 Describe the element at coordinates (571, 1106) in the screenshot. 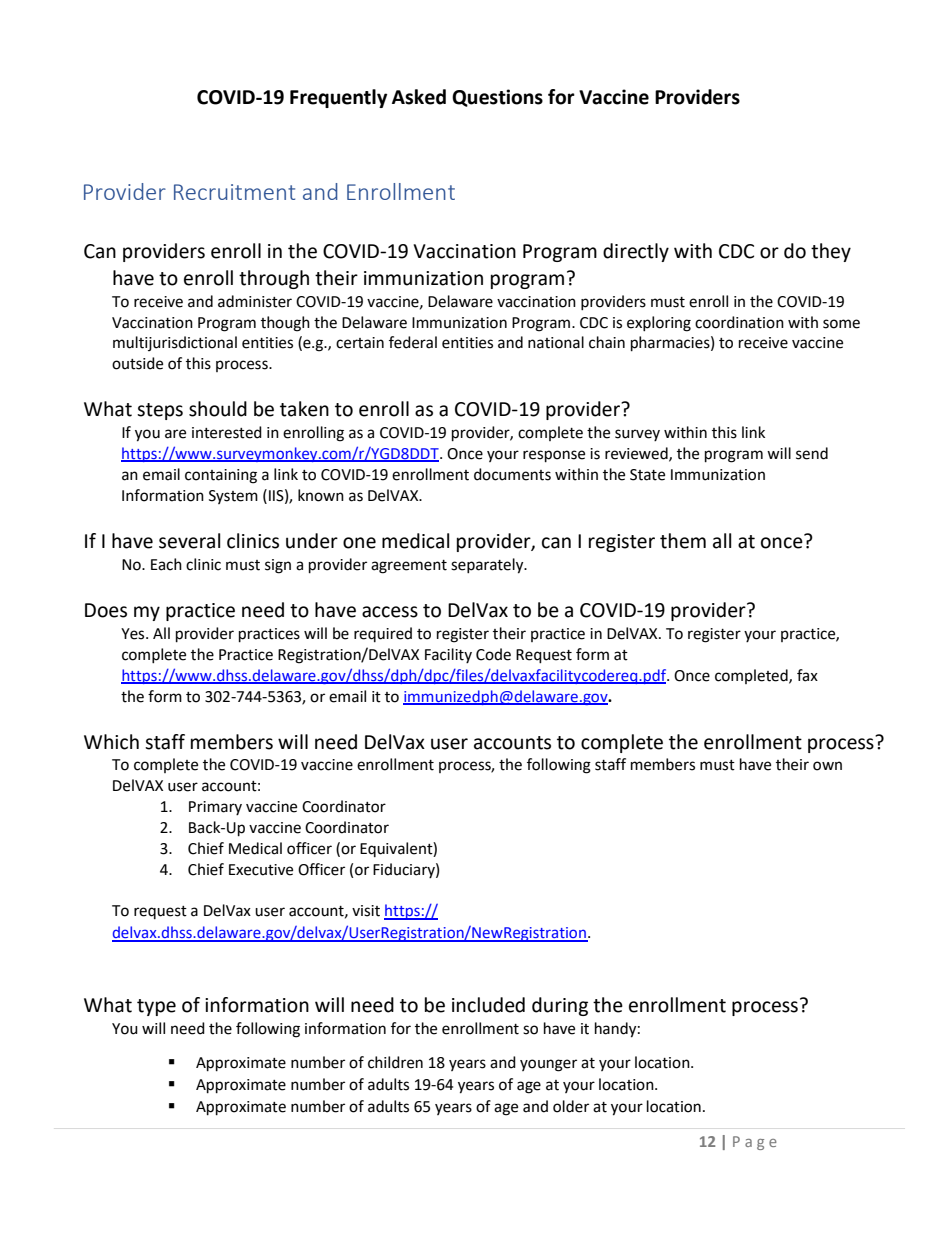

I see `older` at that location.
